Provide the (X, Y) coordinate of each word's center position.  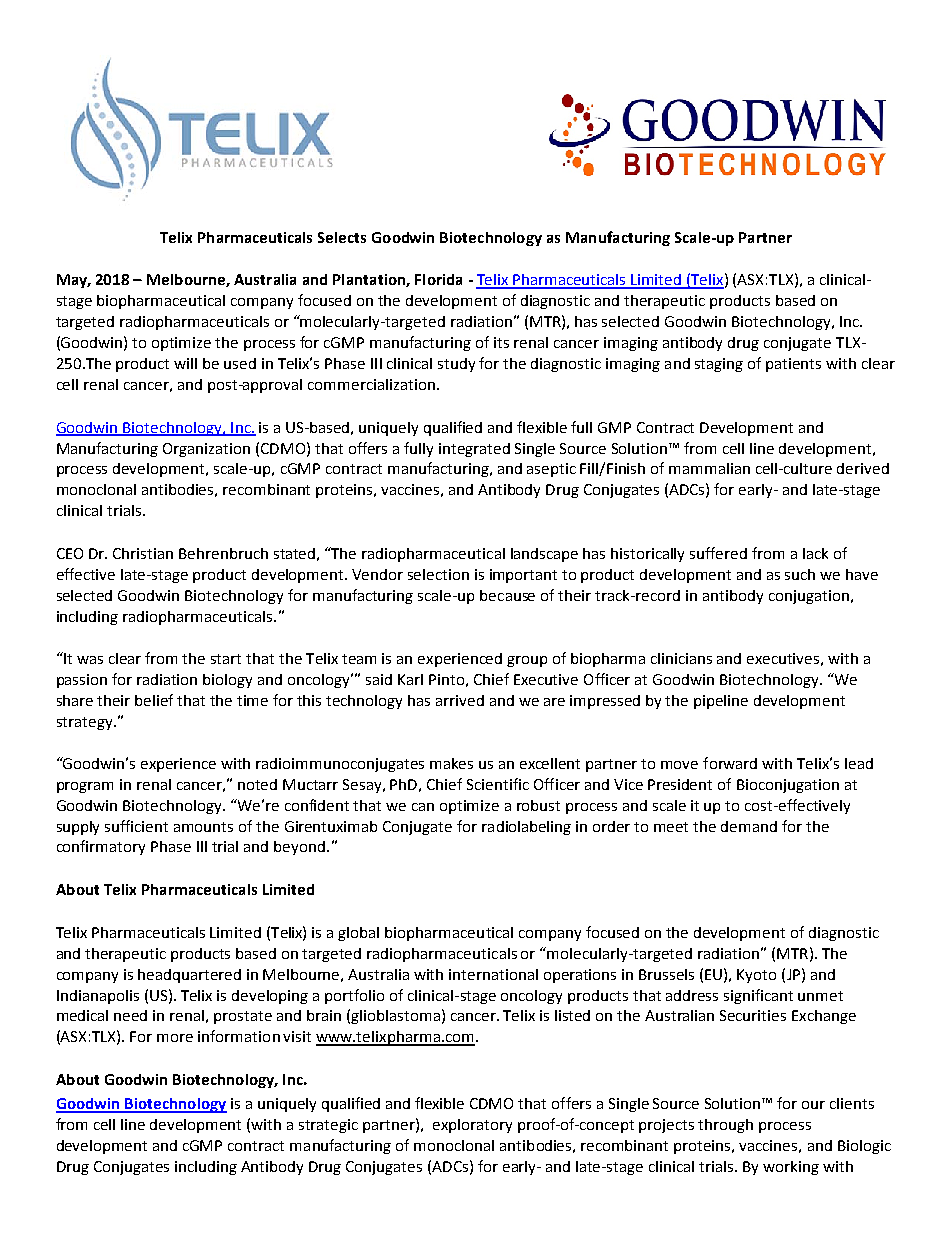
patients (793, 365)
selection (438, 574)
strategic (328, 1126)
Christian (143, 553)
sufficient (136, 826)
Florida (438, 279)
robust (538, 805)
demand (749, 826)
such (800, 574)
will (185, 363)
